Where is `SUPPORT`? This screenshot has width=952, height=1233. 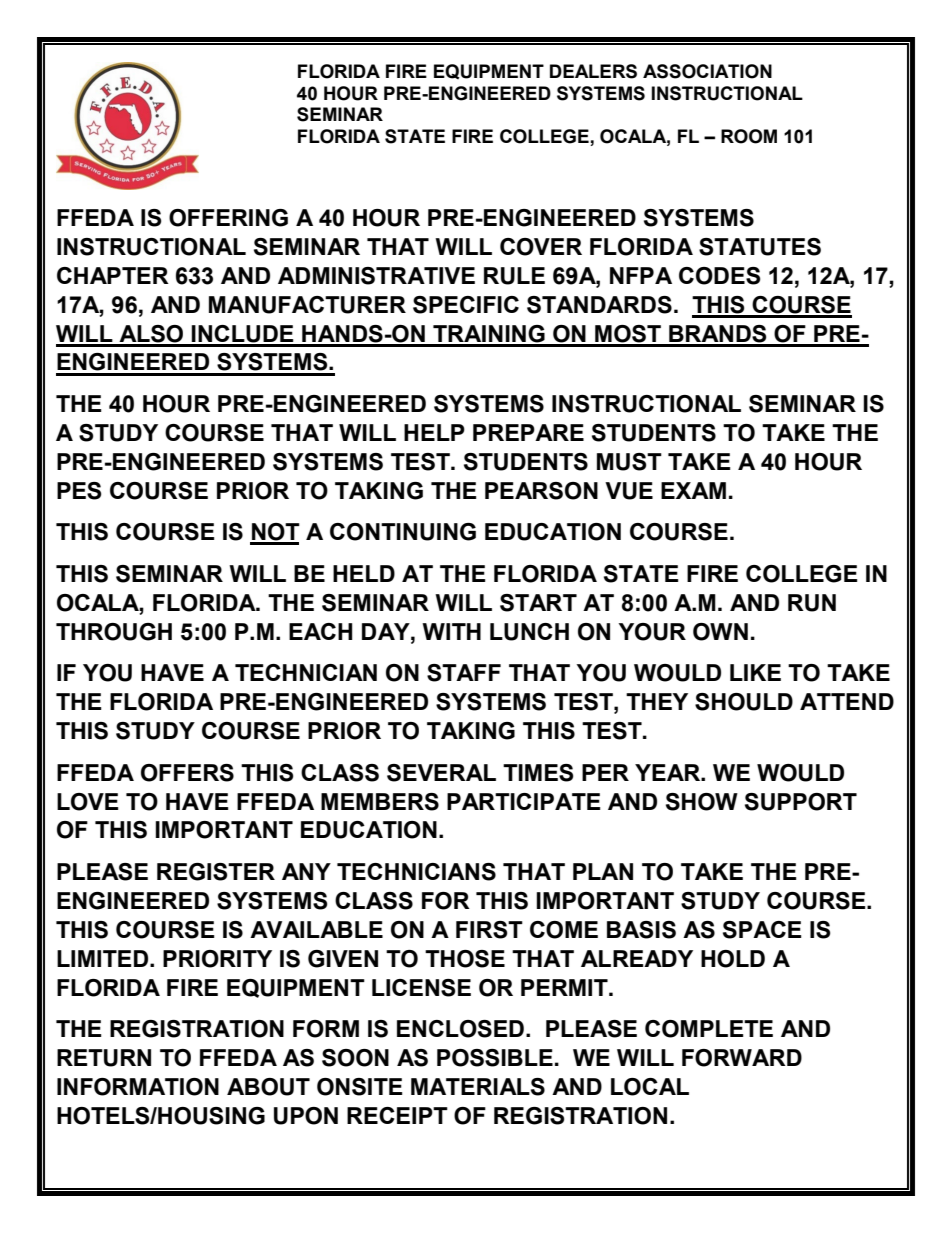
SUPPORT is located at coordinates (801, 802).
